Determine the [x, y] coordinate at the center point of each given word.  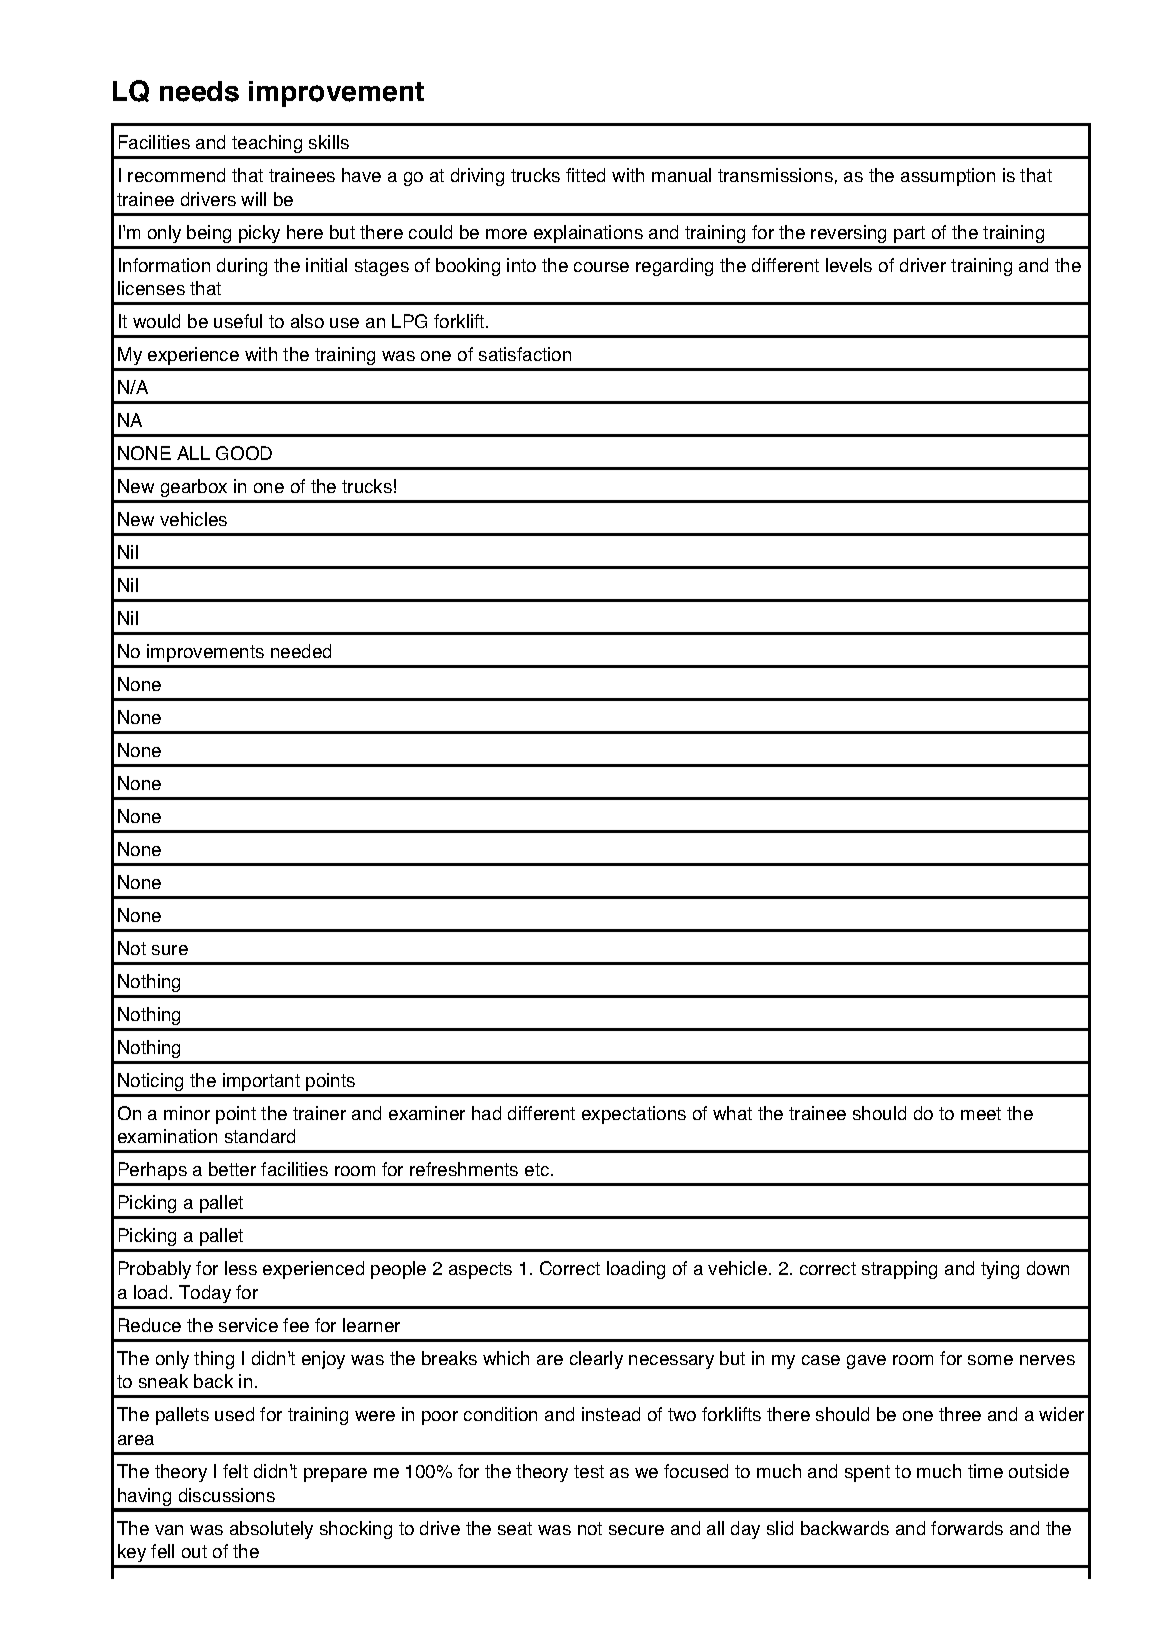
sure [170, 950]
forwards [967, 1528]
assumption [948, 177]
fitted [585, 175]
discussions [227, 1495]
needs [199, 91]
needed [301, 651]
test [589, 1471]
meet [981, 1113]
